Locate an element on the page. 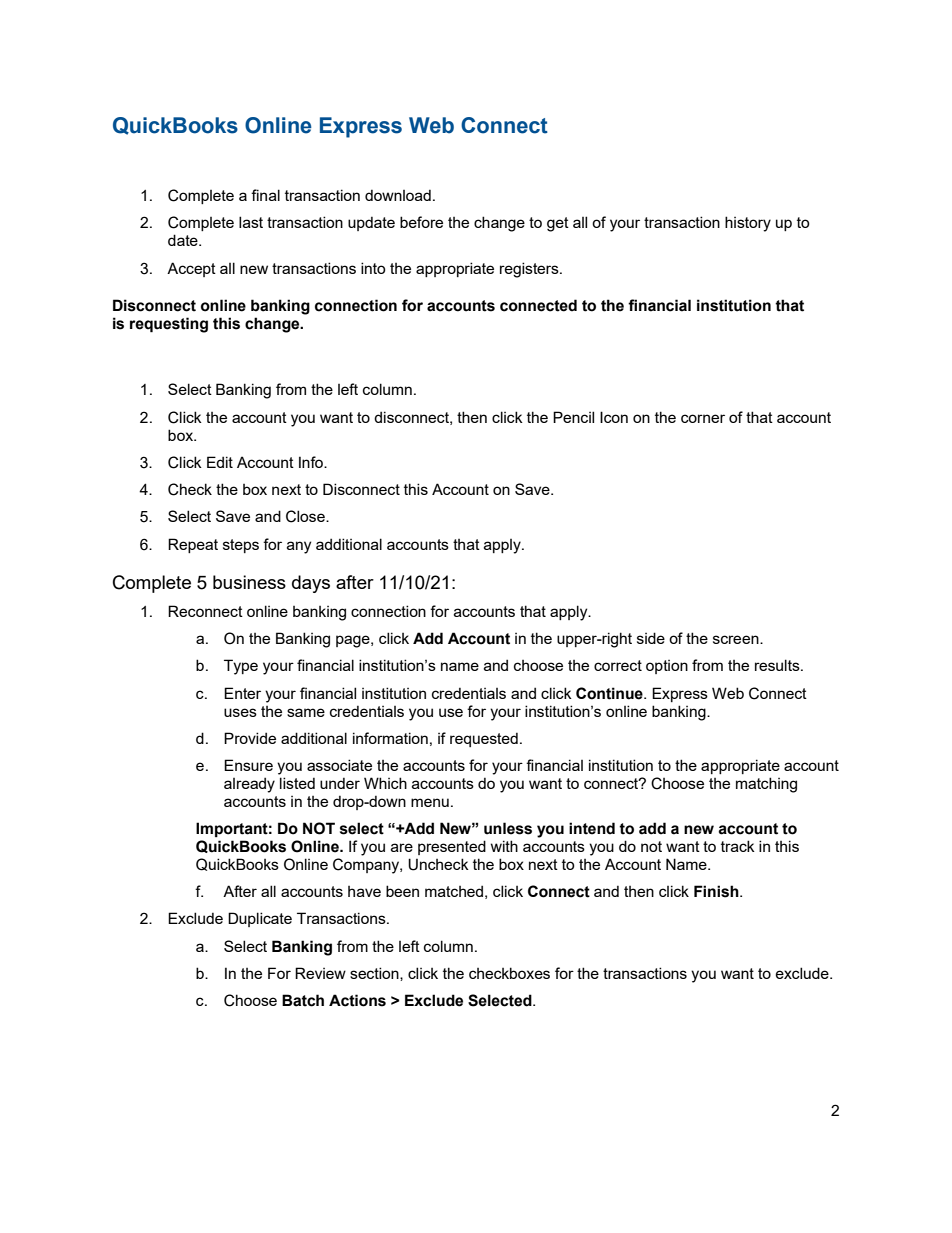 Image resolution: width=952 pixels, height=1233 pixels. last is located at coordinates (251, 222).
